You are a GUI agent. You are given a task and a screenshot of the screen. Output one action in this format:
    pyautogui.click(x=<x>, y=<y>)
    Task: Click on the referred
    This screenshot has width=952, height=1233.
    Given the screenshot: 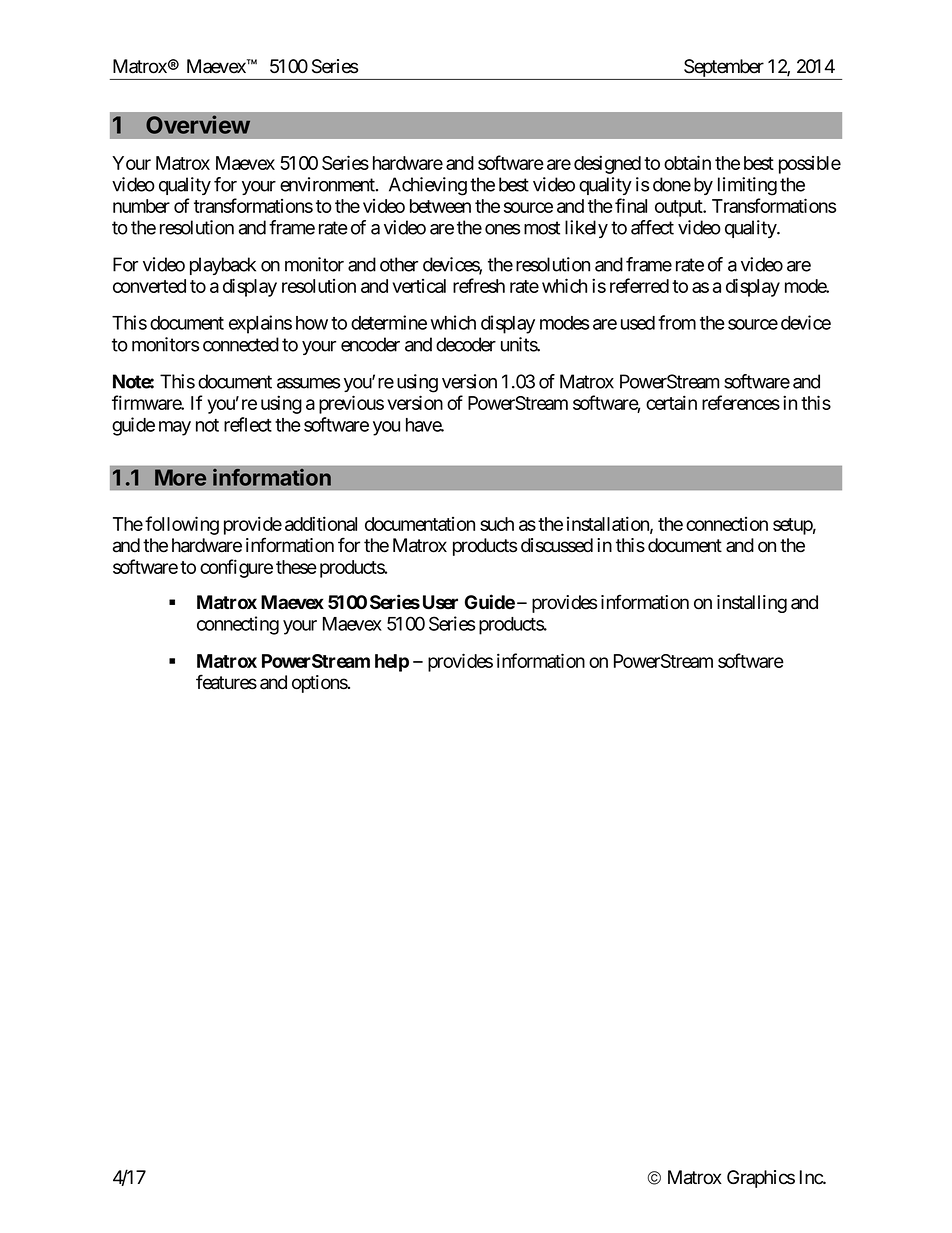 What is the action you would take?
    pyautogui.click(x=639, y=285)
